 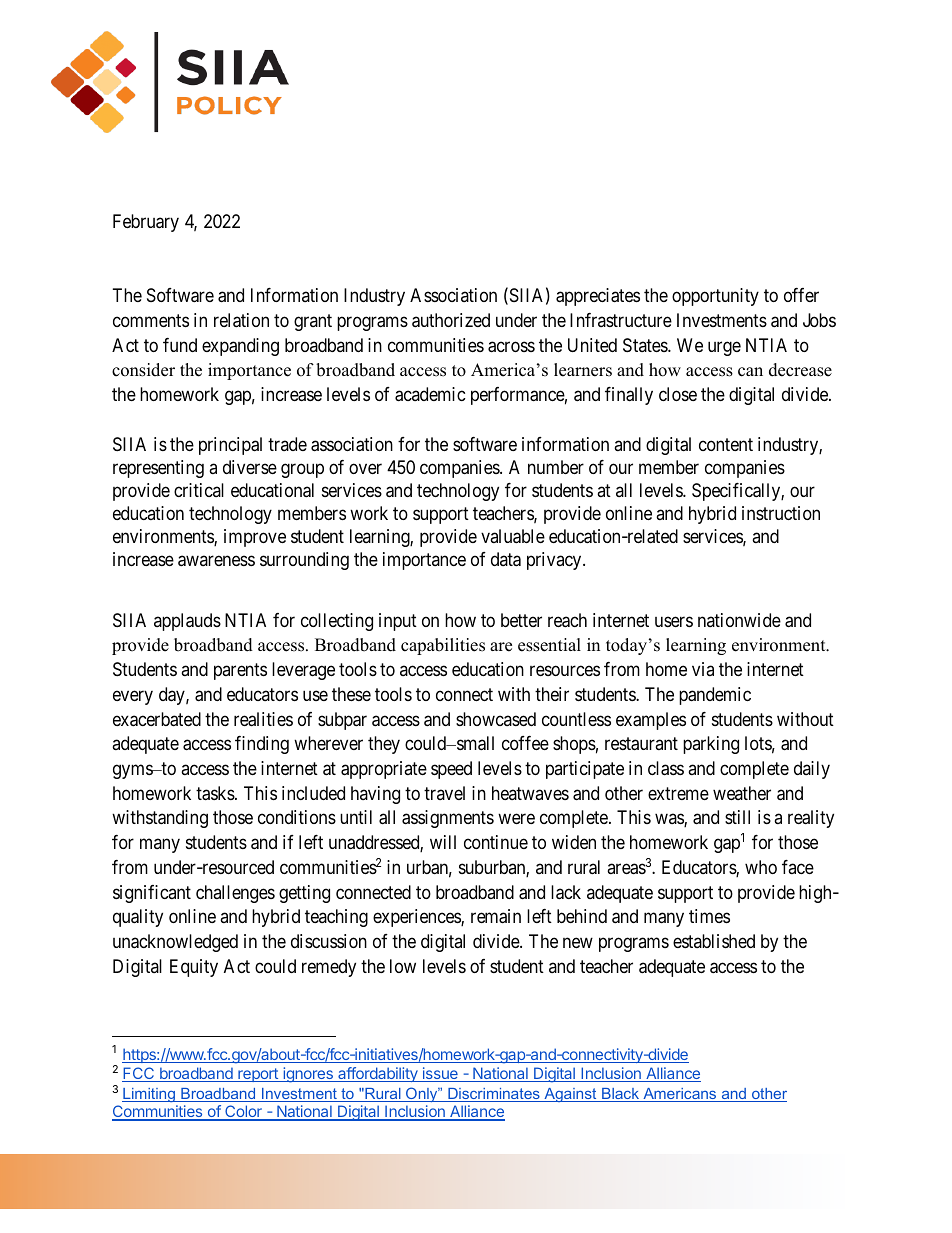 What do you see at coordinates (230, 446) in the image?
I see `principal` at bounding box center [230, 446].
